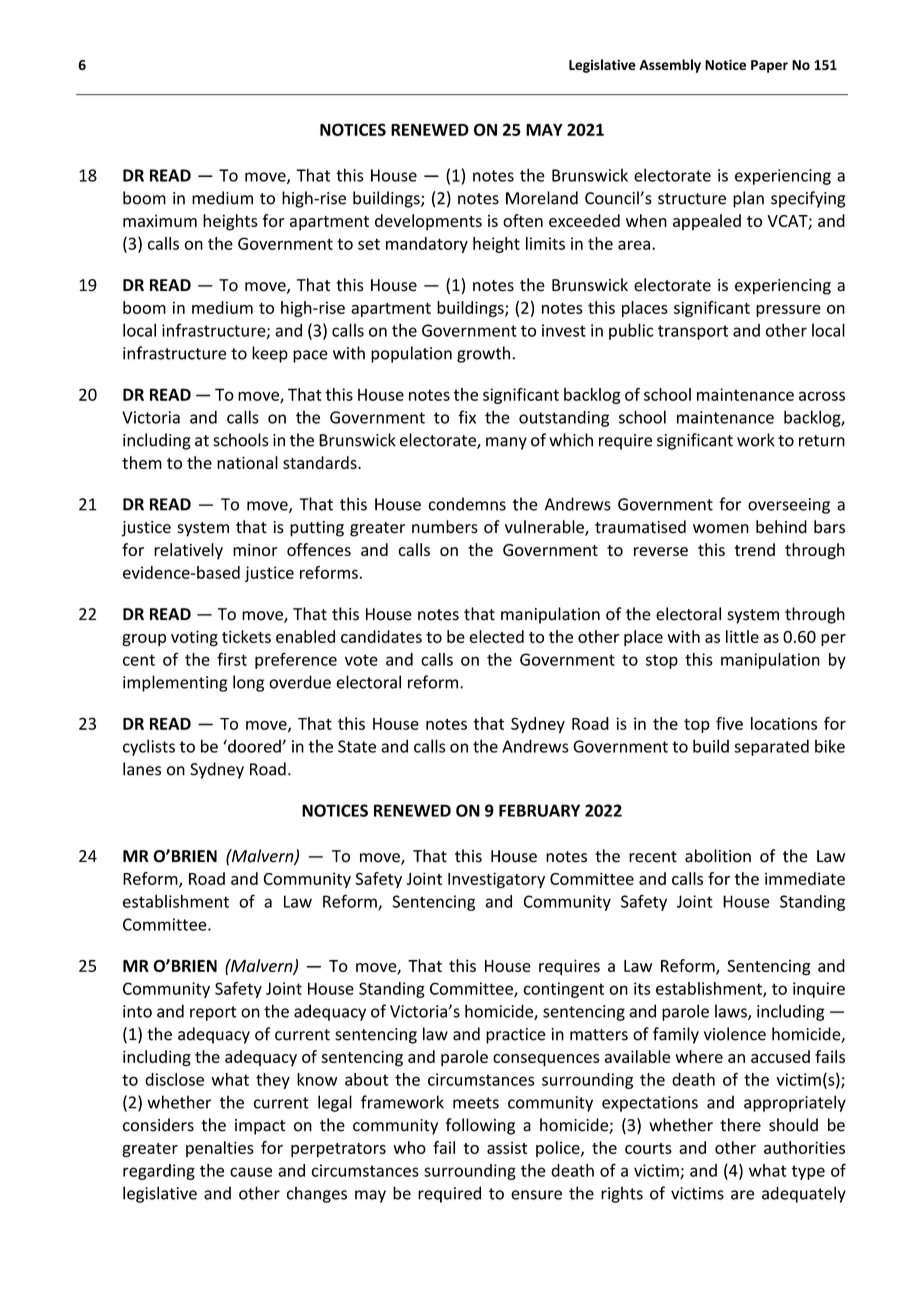  I want to click on tickets, so click(246, 636).
